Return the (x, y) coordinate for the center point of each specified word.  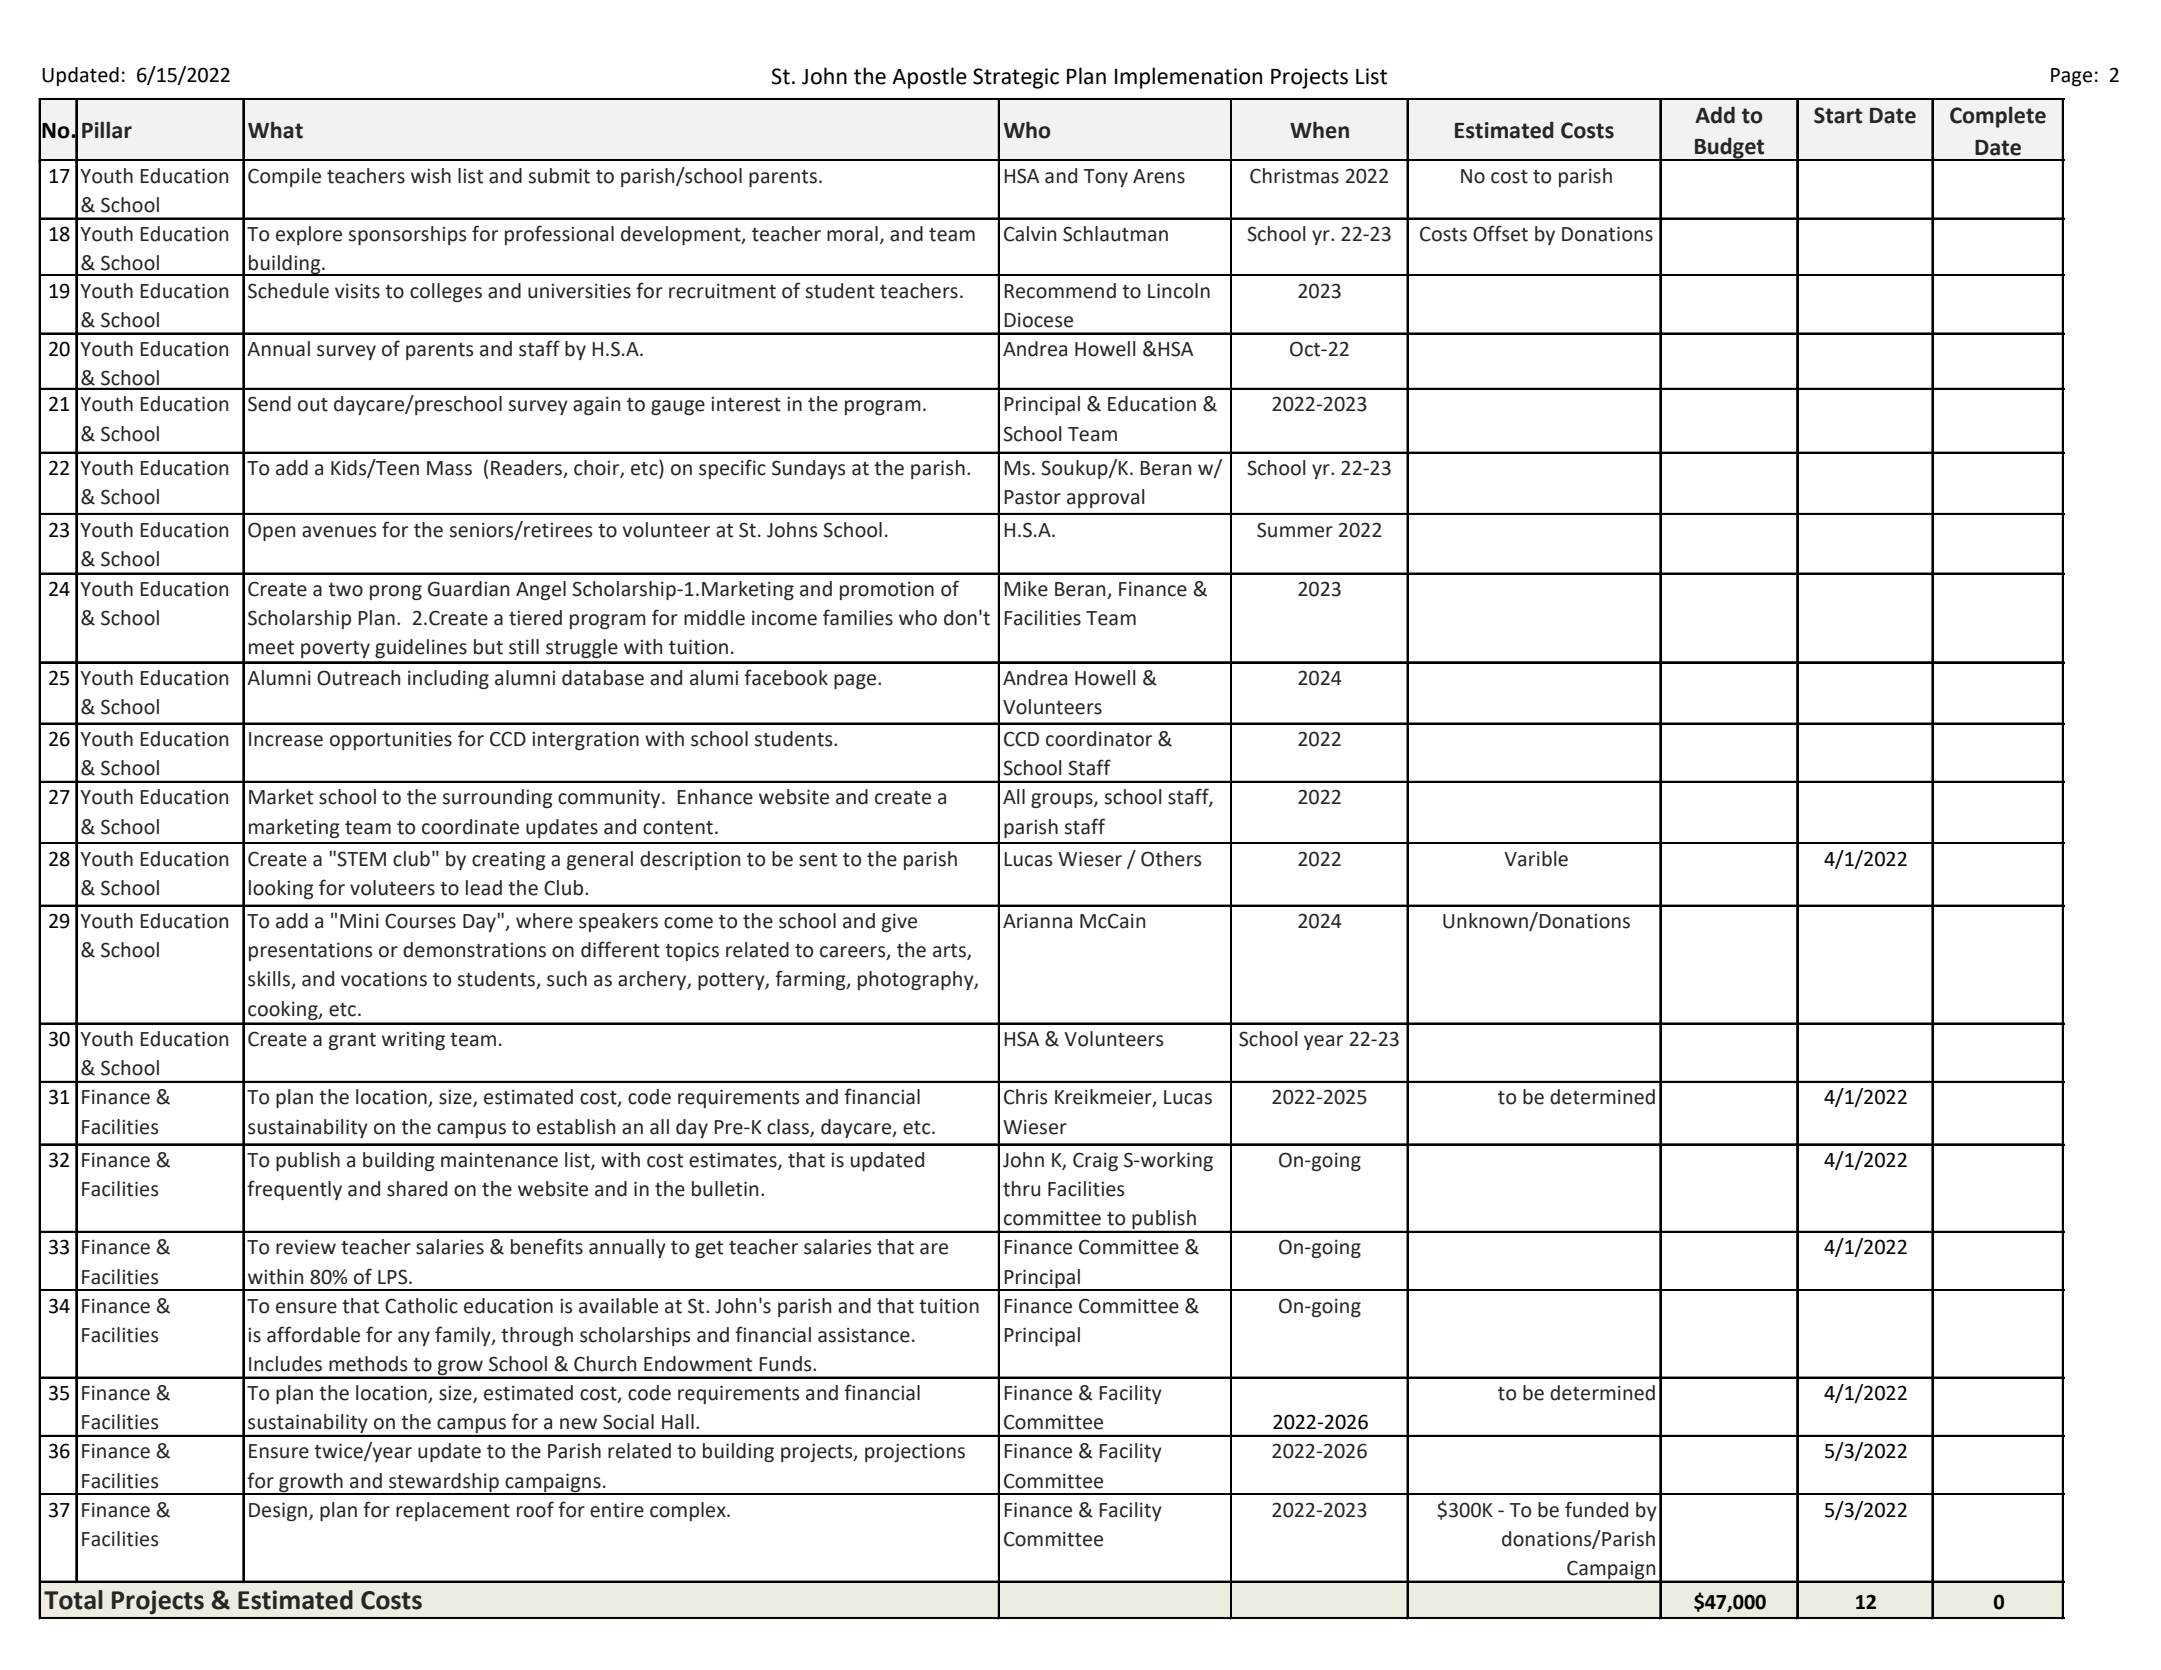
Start (1838, 115)
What (275, 130)
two (345, 590)
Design (279, 1511)
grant (352, 1041)
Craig (1095, 1161)
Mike (1026, 589)
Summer (1295, 530)
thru (1021, 1189)
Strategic (1016, 78)
